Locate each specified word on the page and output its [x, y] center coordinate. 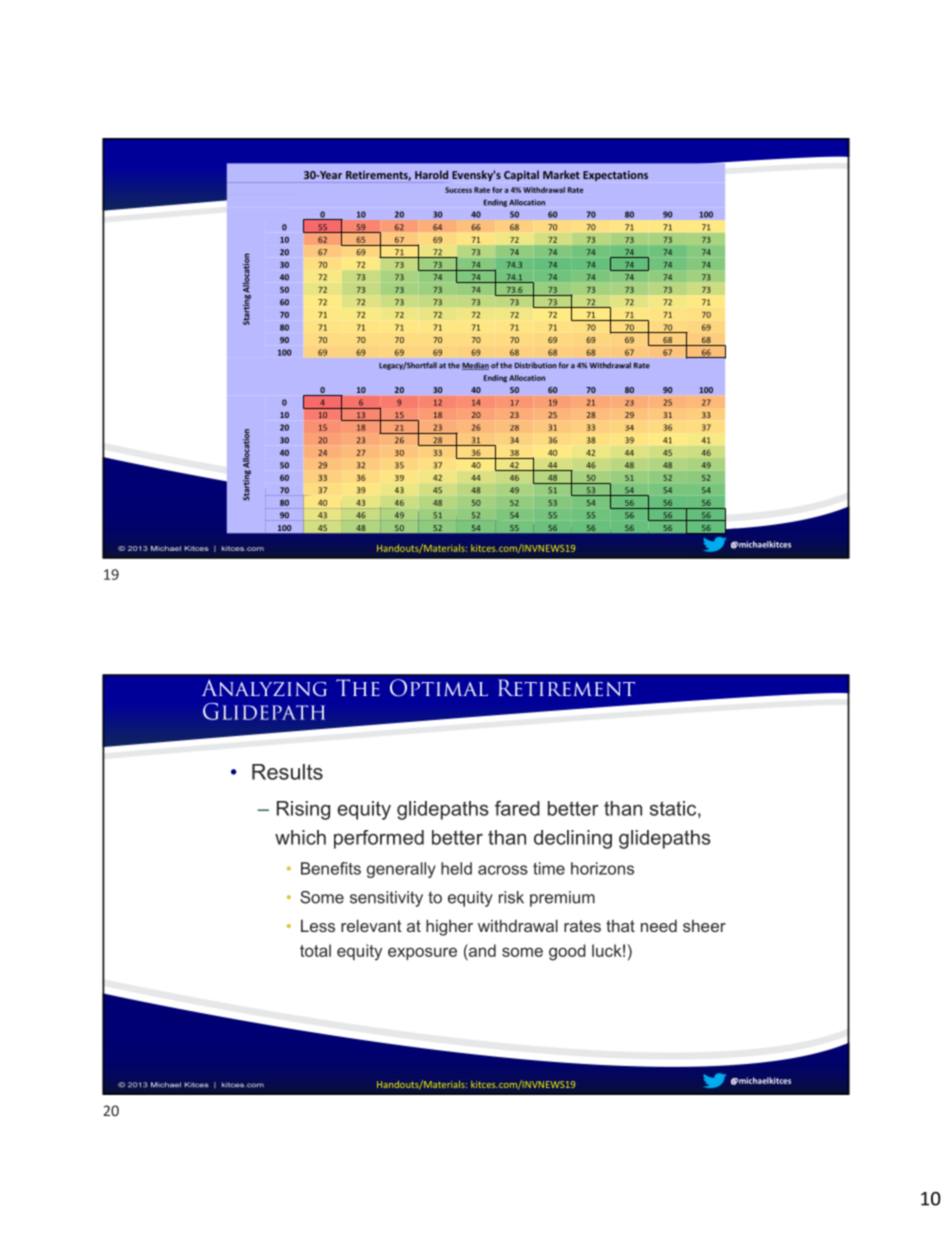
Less [318, 925]
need [659, 925]
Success [458, 190]
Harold [431, 174]
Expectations [615, 176]
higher [449, 927]
